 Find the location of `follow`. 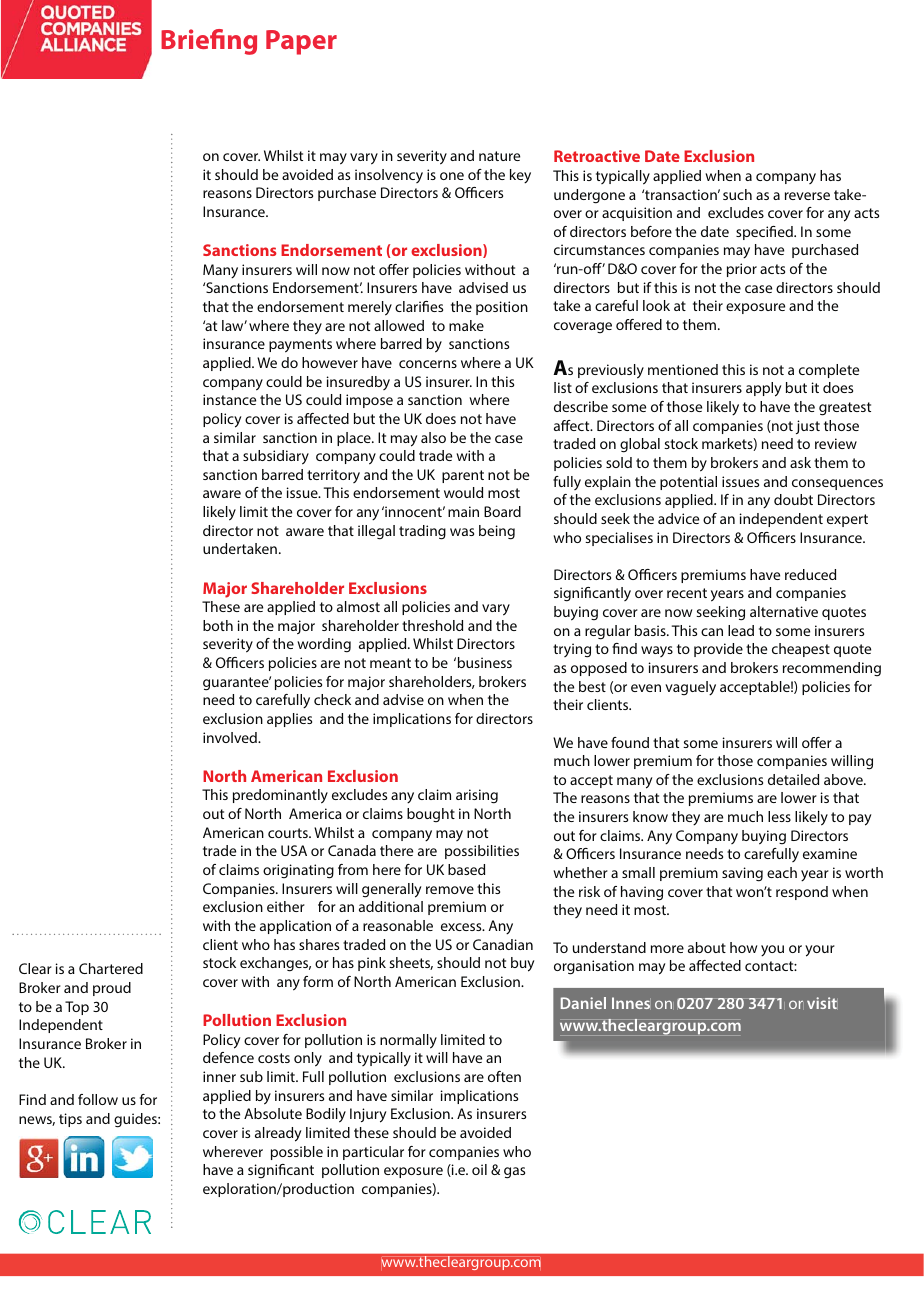

follow is located at coordinates (98, 1099).
